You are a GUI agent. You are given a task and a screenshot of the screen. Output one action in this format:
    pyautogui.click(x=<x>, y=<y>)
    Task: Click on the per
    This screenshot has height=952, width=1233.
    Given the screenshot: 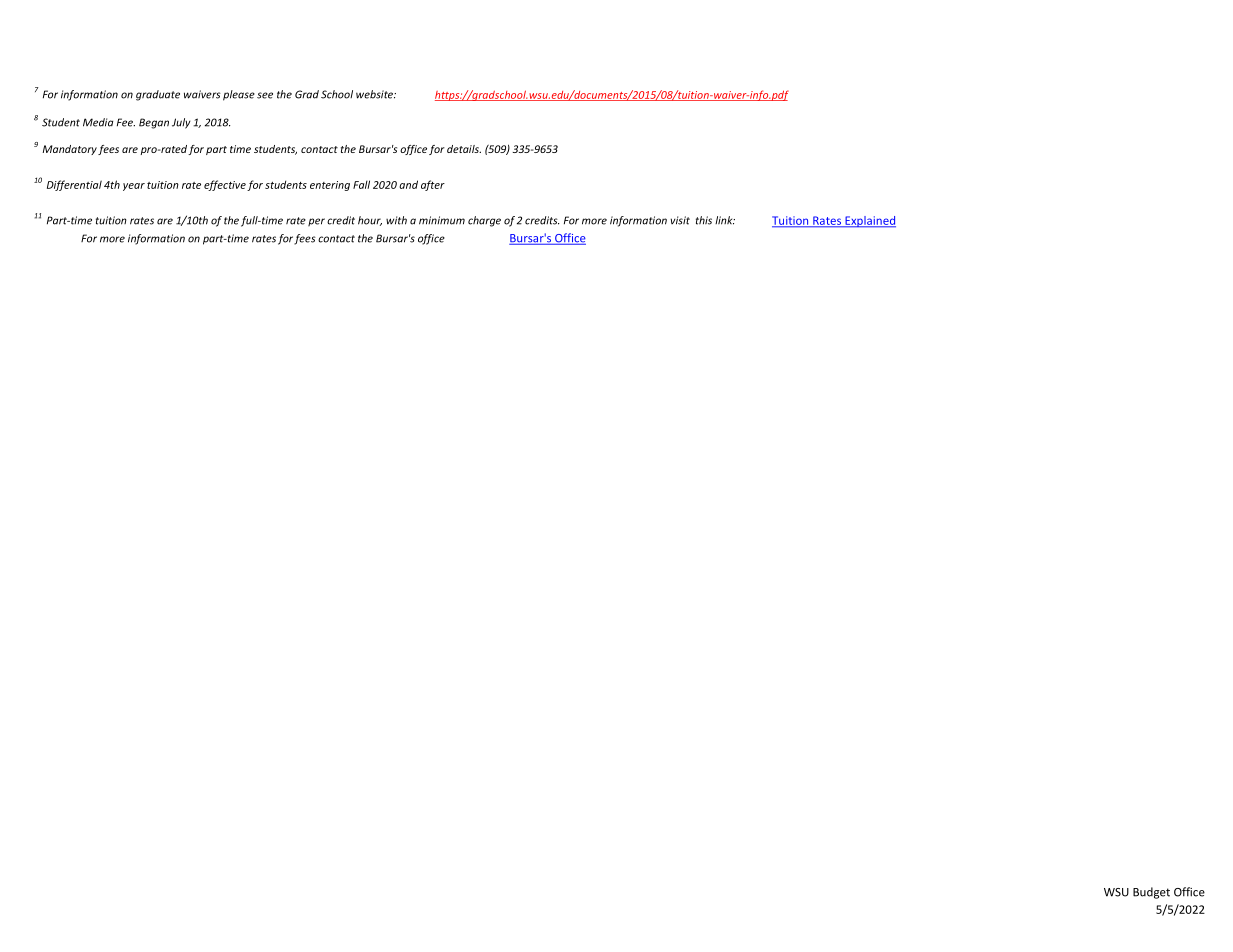 What is the action you would take?
    pyautogui.click(x=316, y=222)
